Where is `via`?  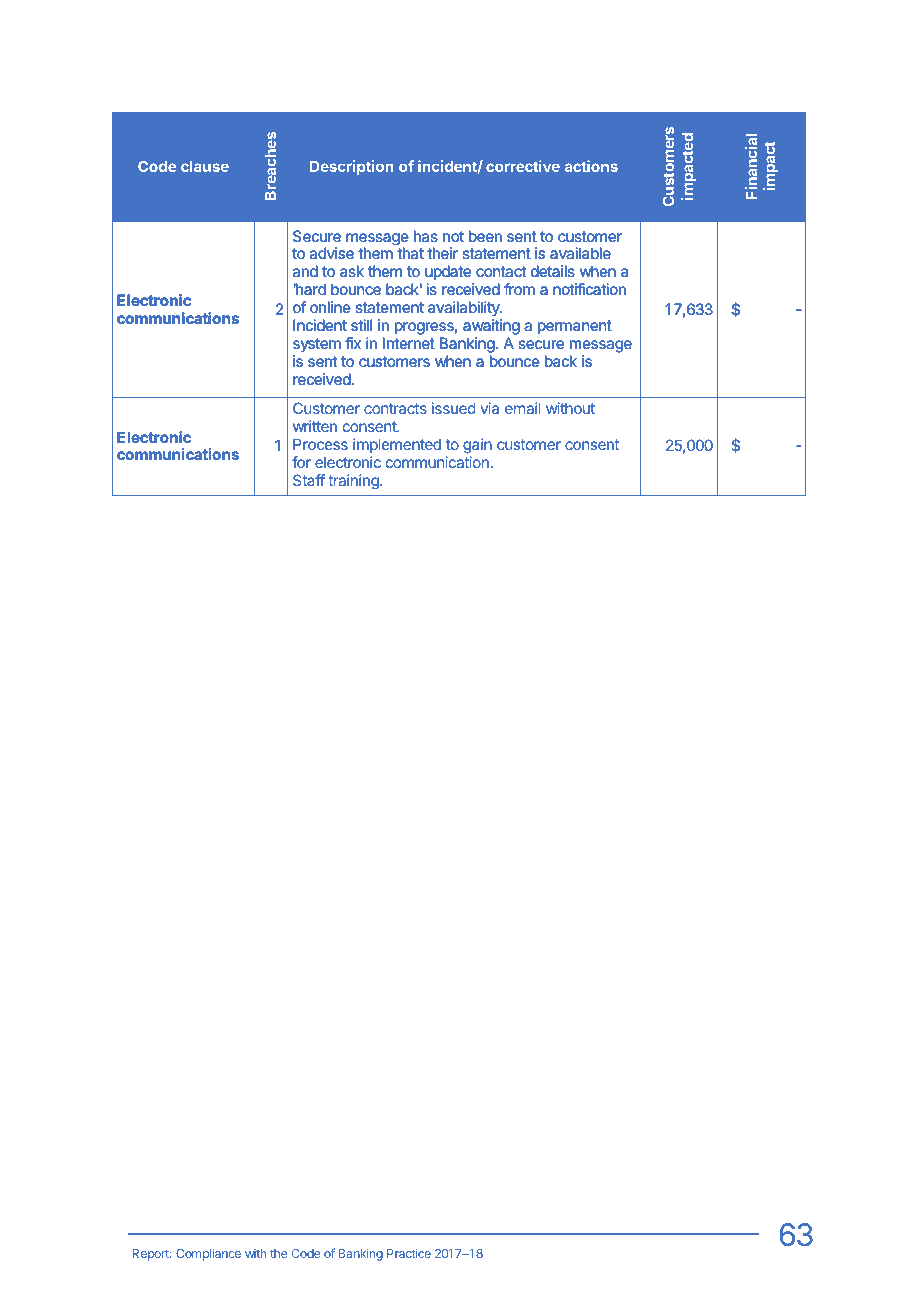 via is located at coordinates (489, 408).
